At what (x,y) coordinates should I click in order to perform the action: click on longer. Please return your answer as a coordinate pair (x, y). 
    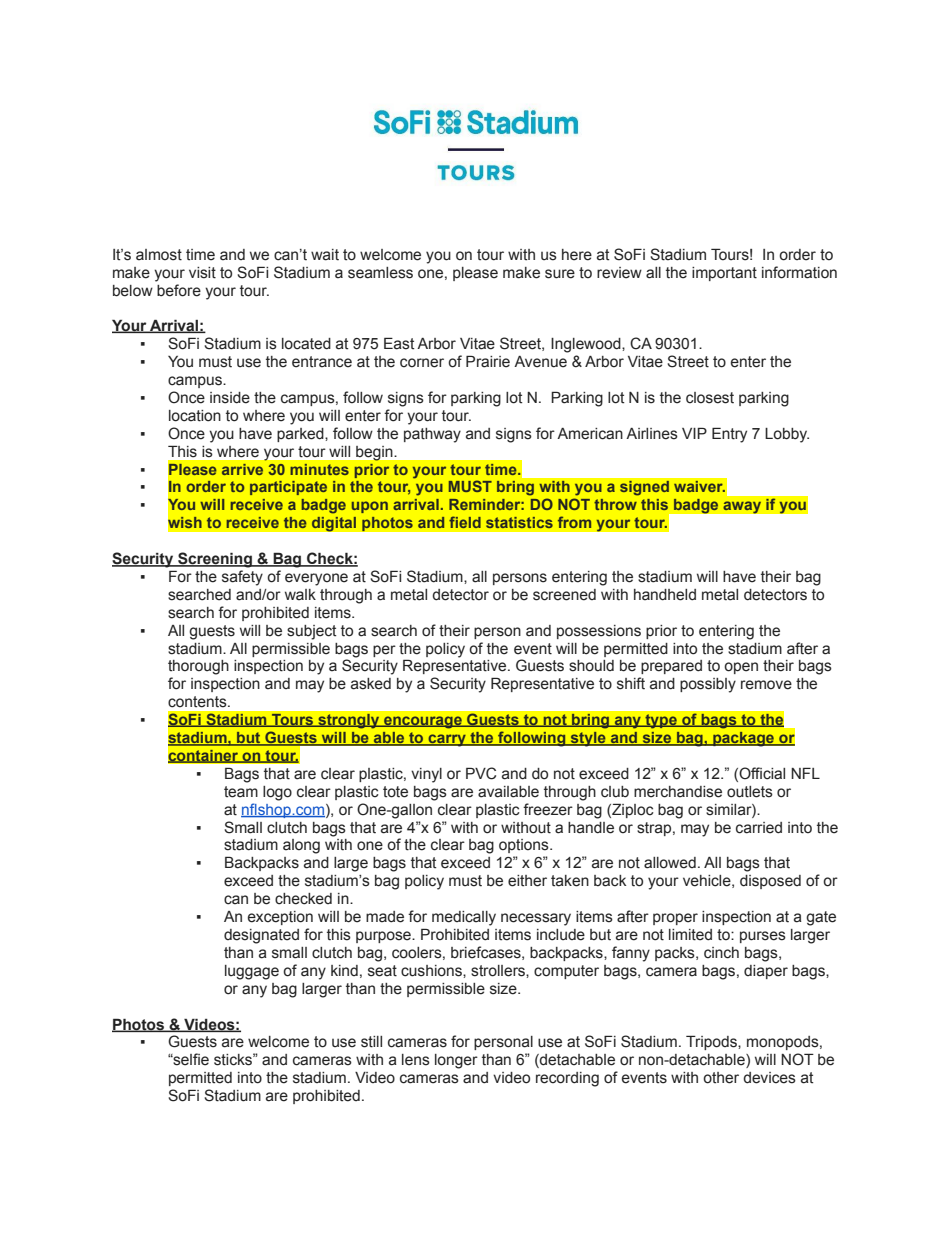
    Looking at the image, I should click on (456, 1061).
